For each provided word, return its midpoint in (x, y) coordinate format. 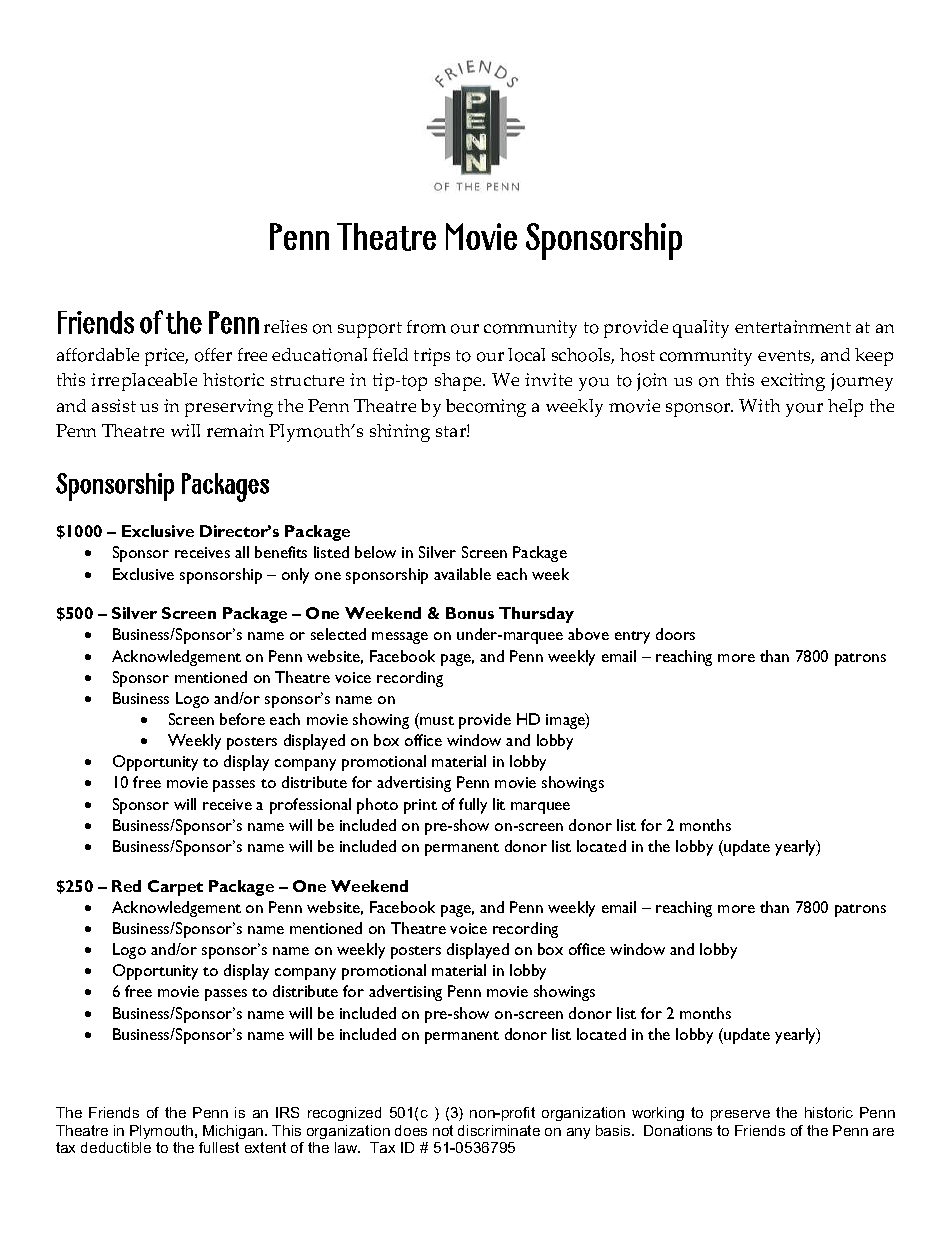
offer (213, 355)
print (420, 806)
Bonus (470, 613)
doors (675, 634)
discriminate (499, 1130)
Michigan (234, 1132)
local (526, 355)
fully (473, 806)
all (242, 552)
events (786, 357)
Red (126, 886)
